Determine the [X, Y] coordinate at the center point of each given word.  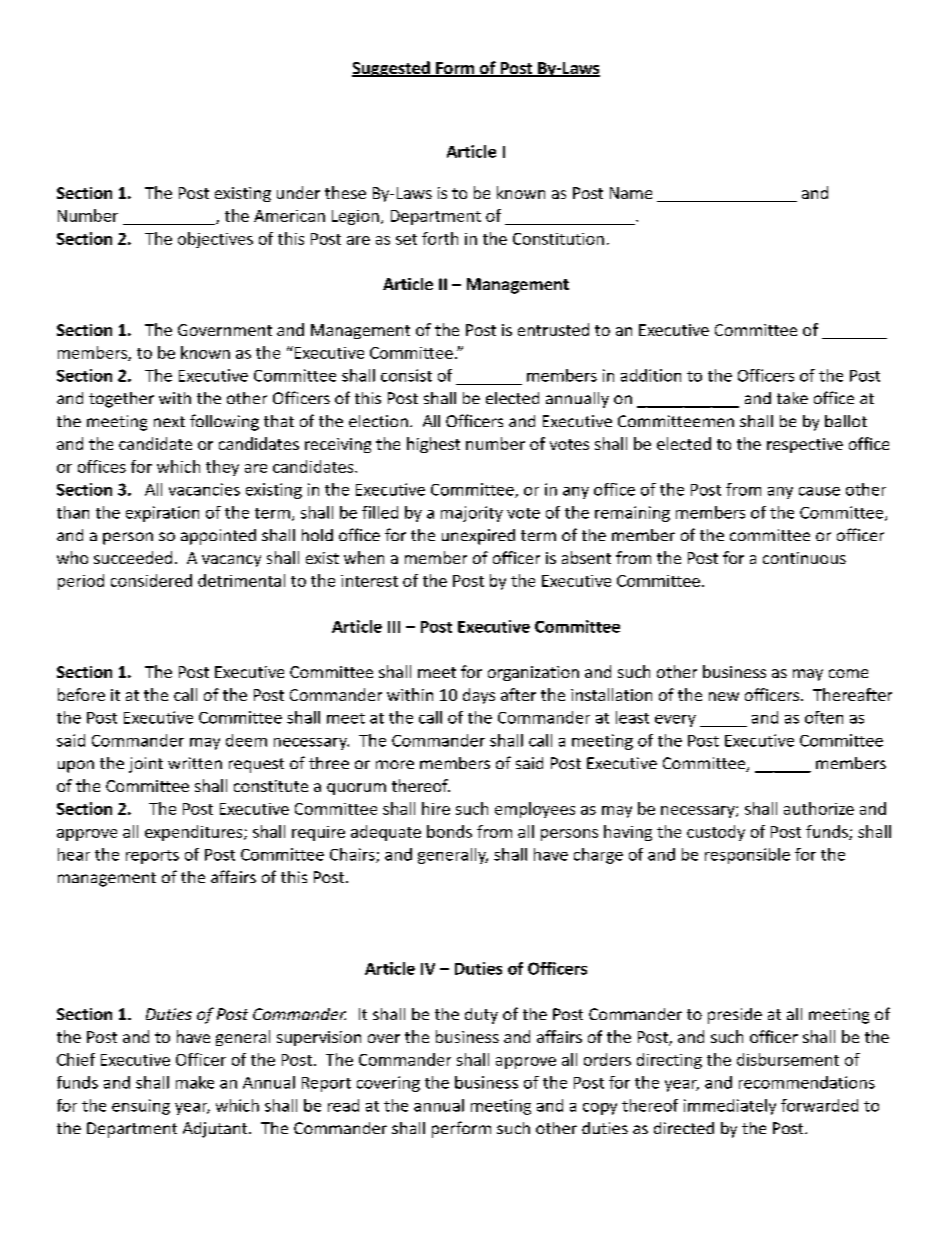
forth [440, 238]
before [81, 694]
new [724, 696]
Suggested [392, 69]
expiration [162, 514]
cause [819, 491]
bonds [449, 831]
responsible [747, 856]
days [479, 696]
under [298, 192]
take [792, 398]
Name [631, 193]
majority [472, 514]
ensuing [141, 1107]
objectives [215, 240]
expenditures [195, 833]
